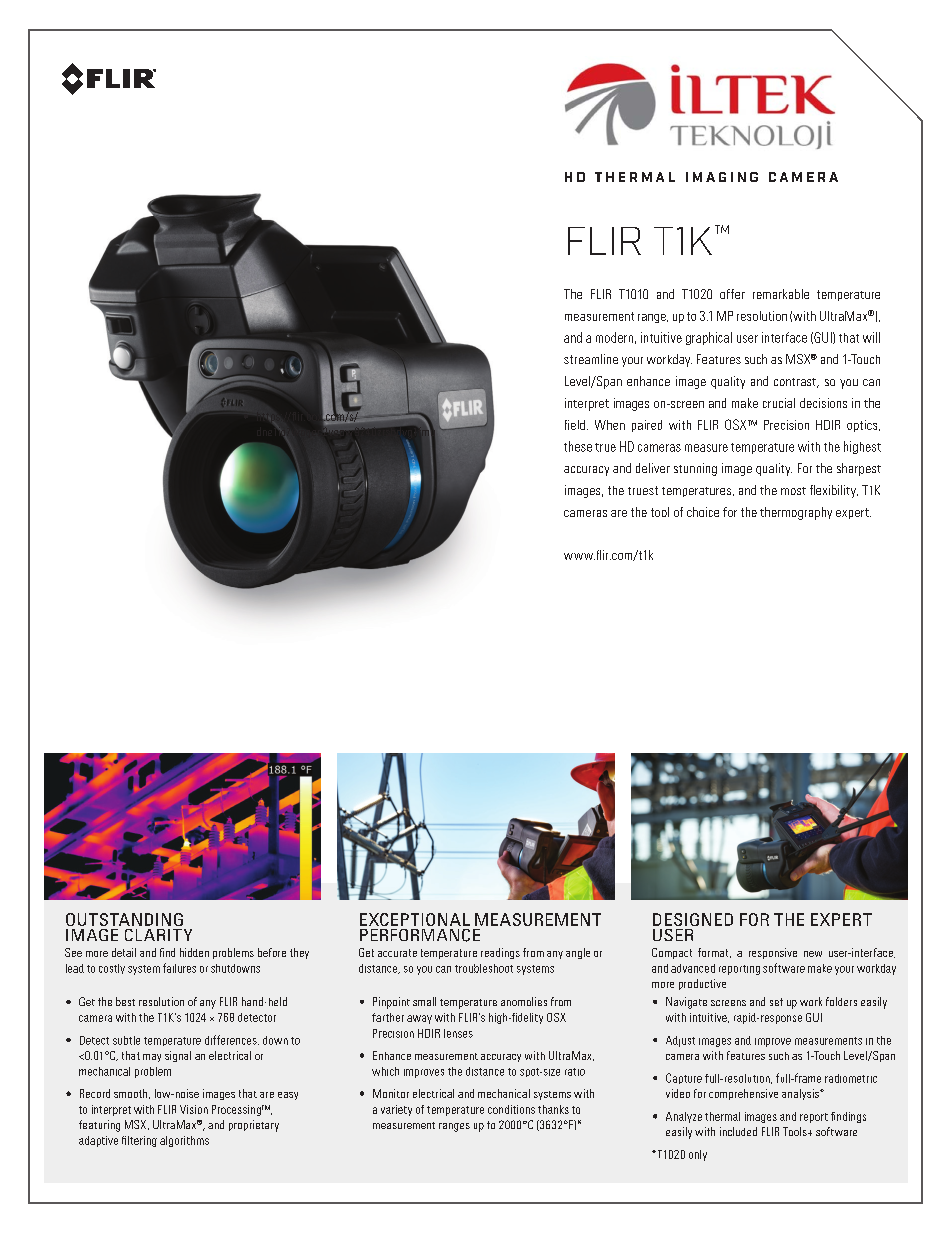  What do you see at coordinates (578, 446) in the screenshot?
I see `these` at bounding box center [578, 446].
